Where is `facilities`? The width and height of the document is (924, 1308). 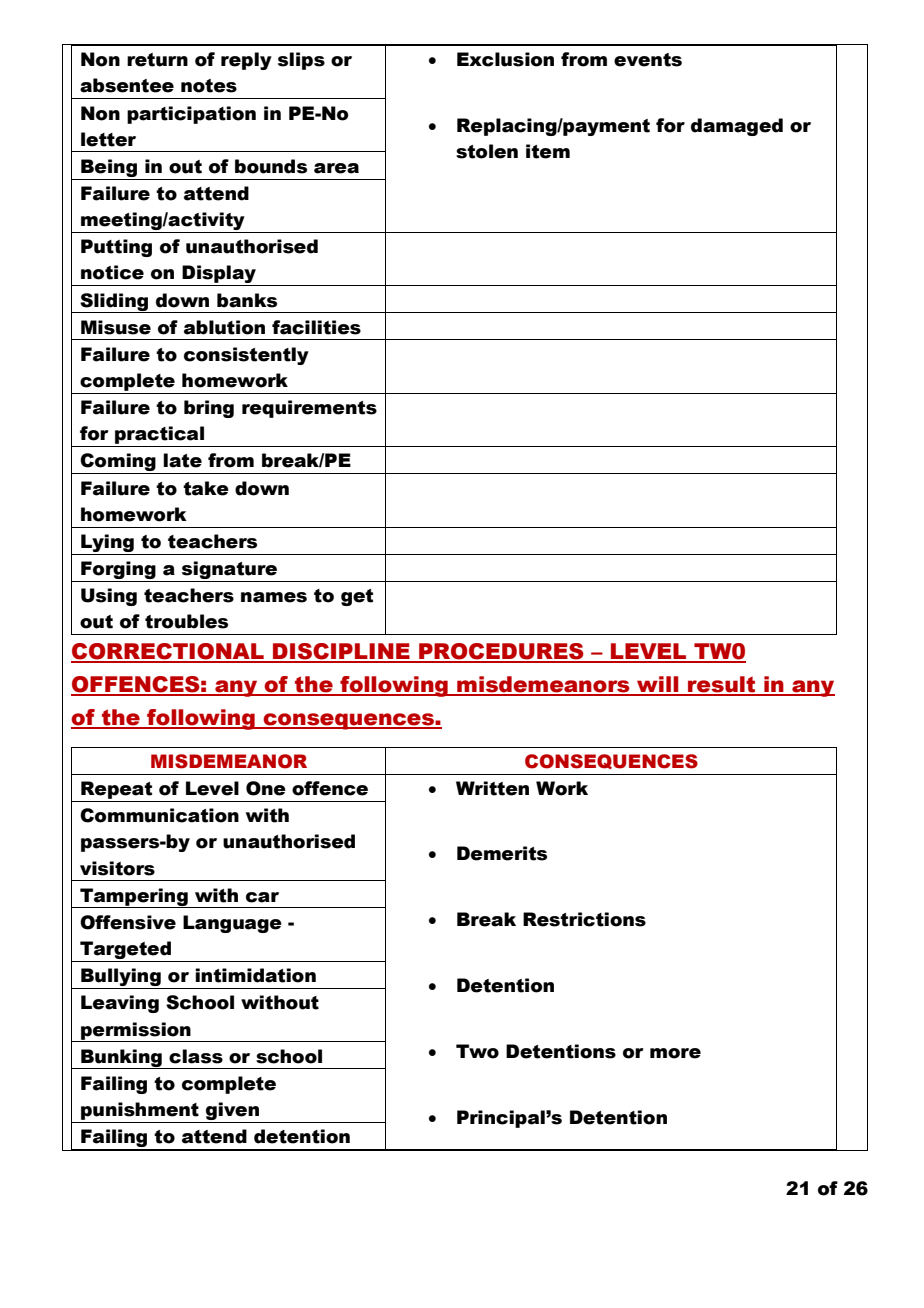 facilities is located at coordinates (316, 327).
